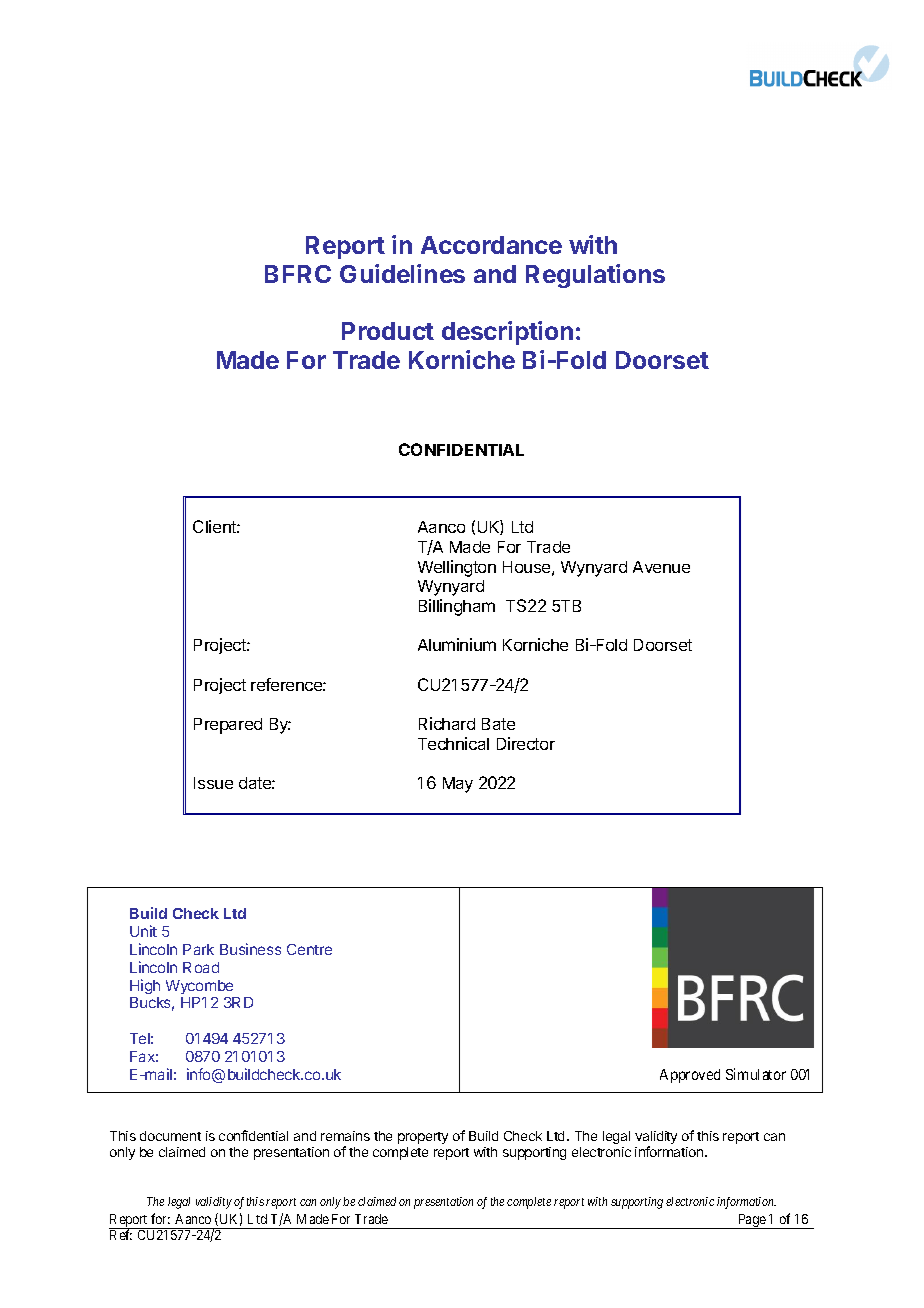 This screenshot has width=924, height=1308. Describe the element at coordinates (423, 1138) in the screenshot. I see `property` at that location.
